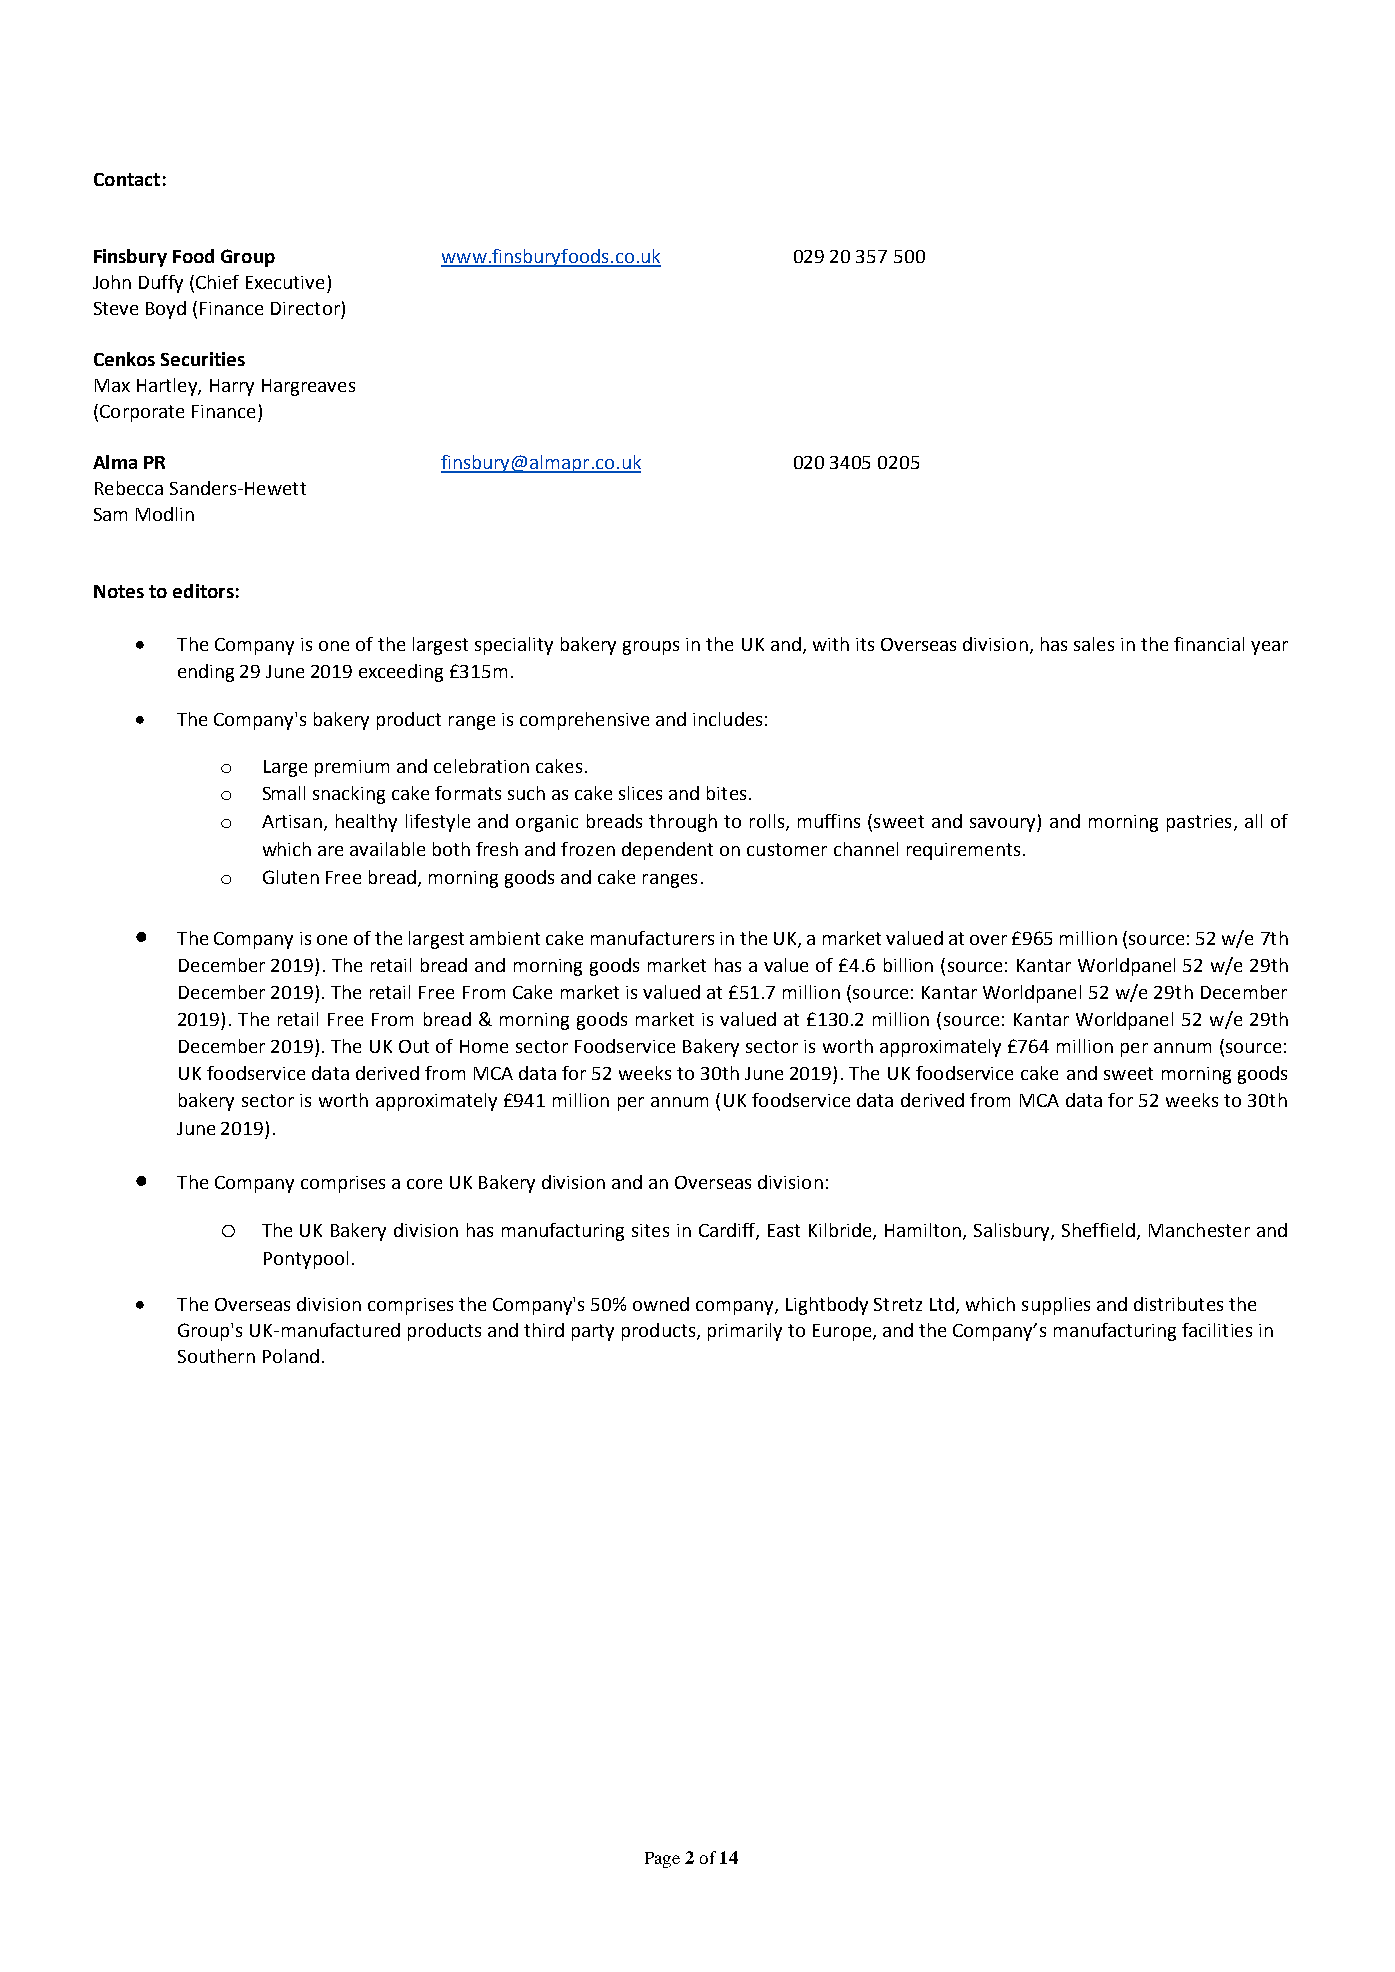 The image size is (1395, 1972). What do you see at coordinates (745, 1332) in the screenshot?
I see `primarily` at bounding box center [745, 1332].
